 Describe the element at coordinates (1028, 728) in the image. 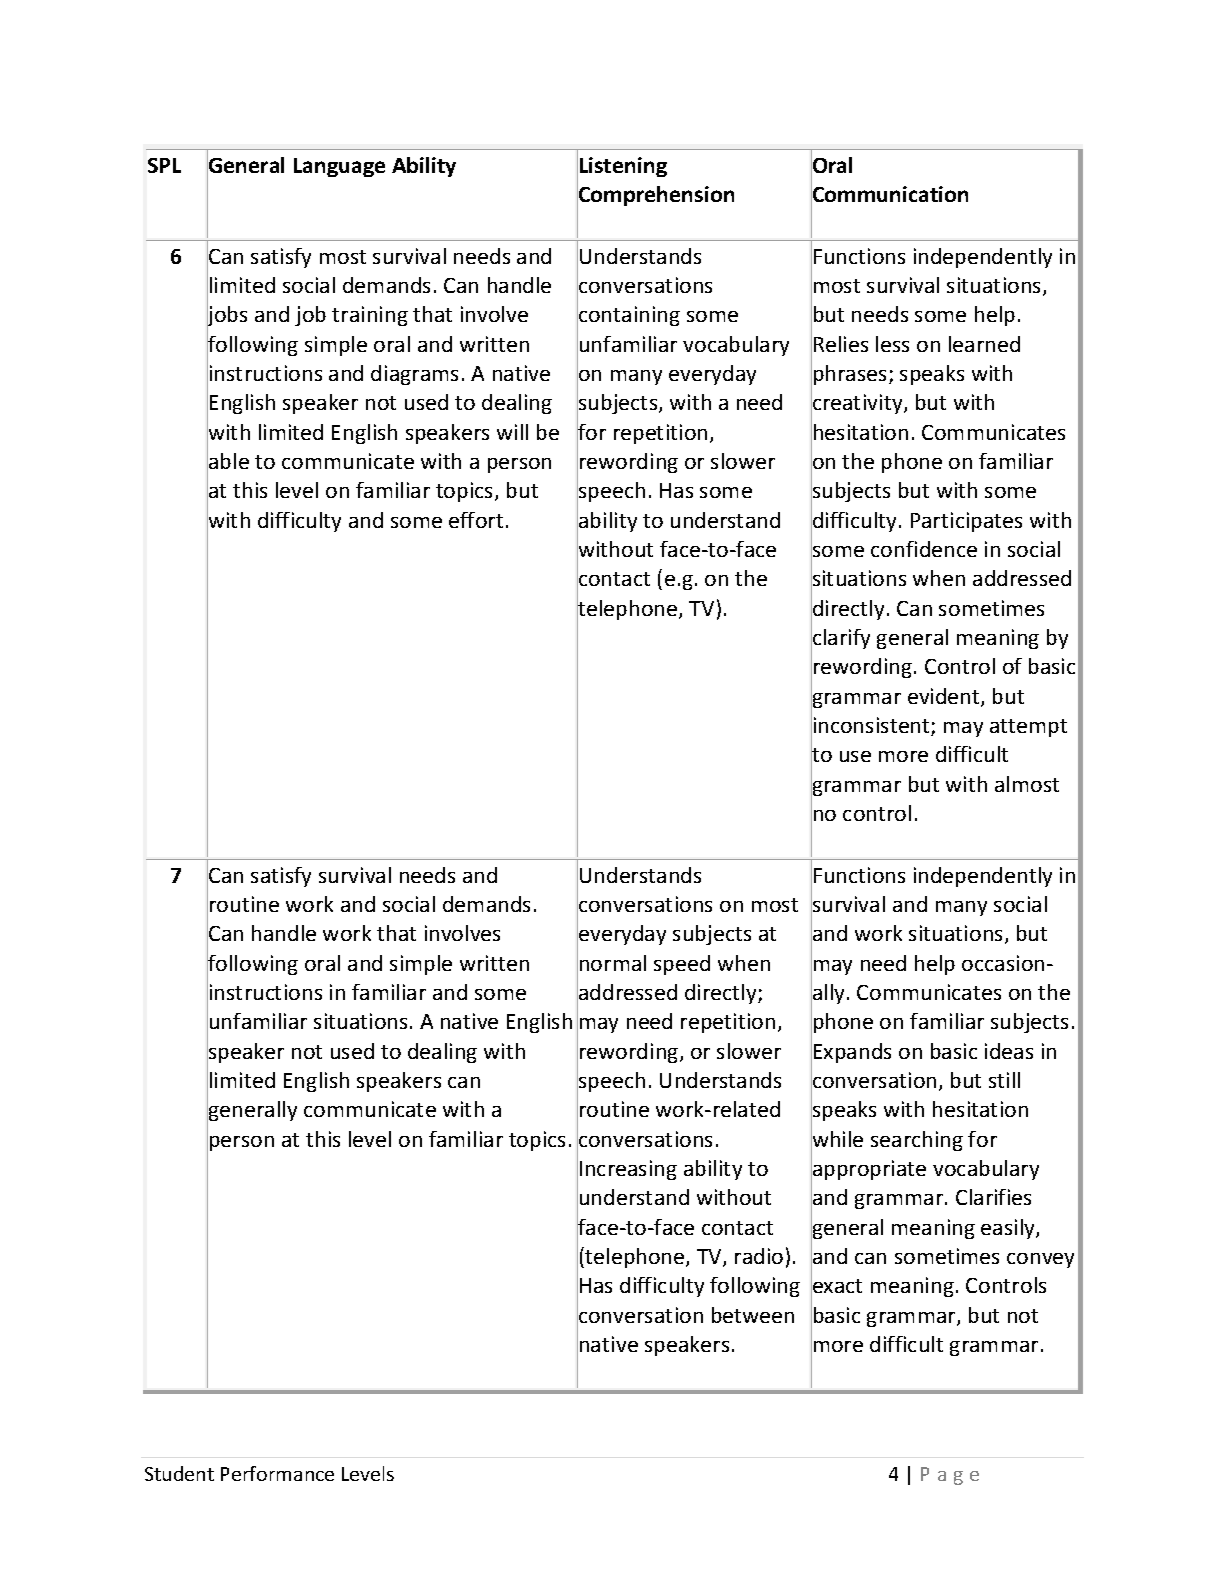

I see `attempt` at that location.
